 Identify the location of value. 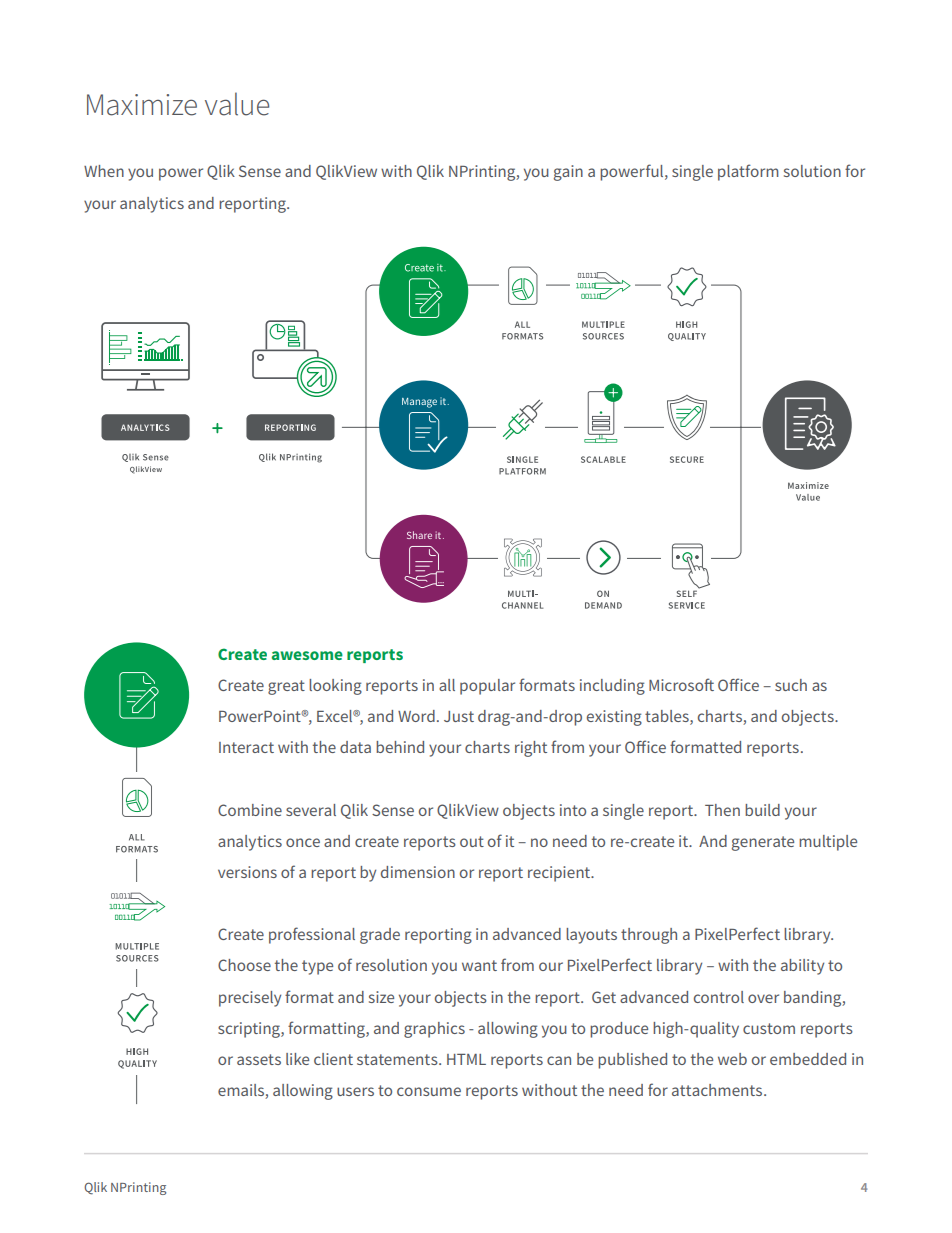
(237, 104).
